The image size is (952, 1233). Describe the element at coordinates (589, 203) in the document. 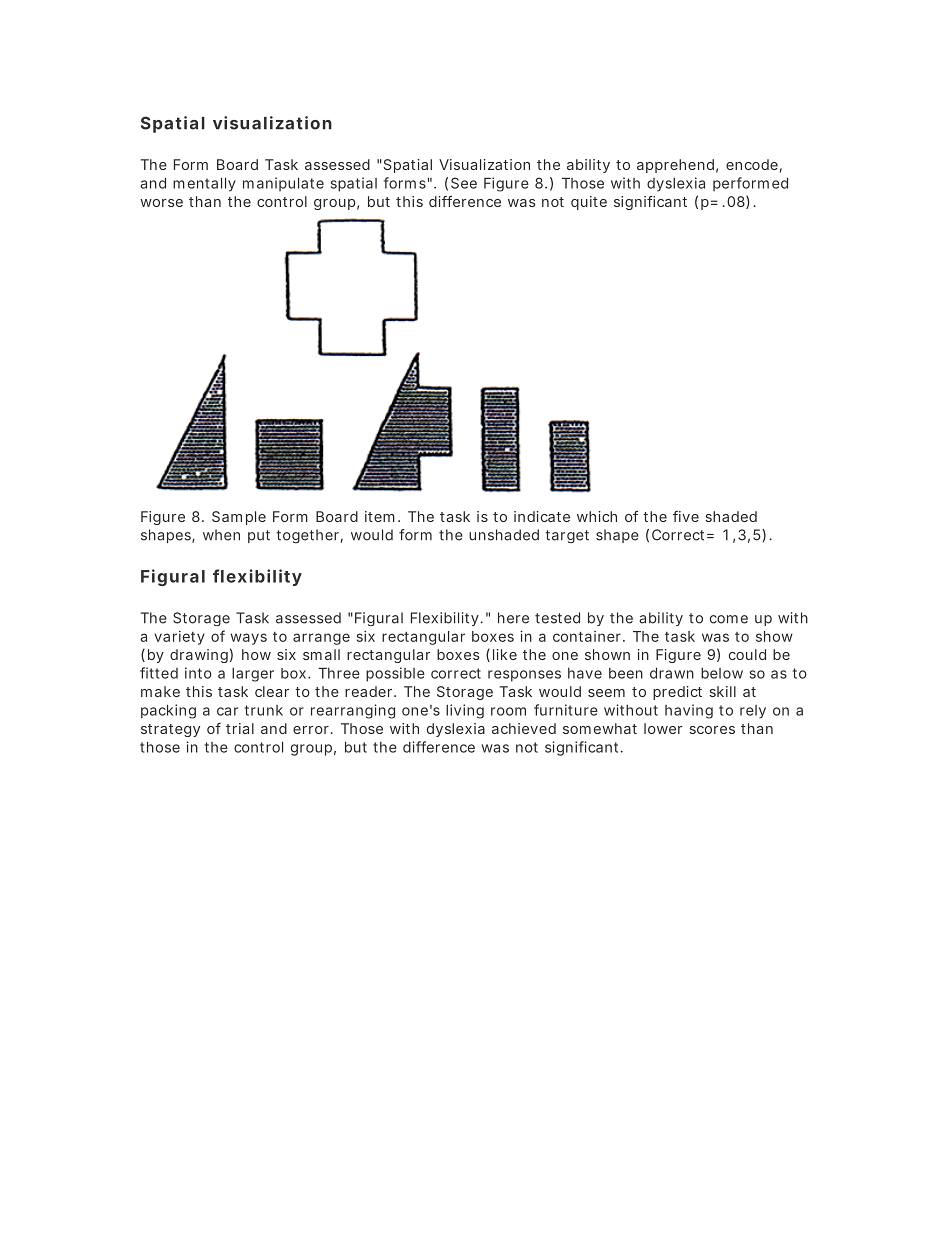

I see `quite` at that location.
